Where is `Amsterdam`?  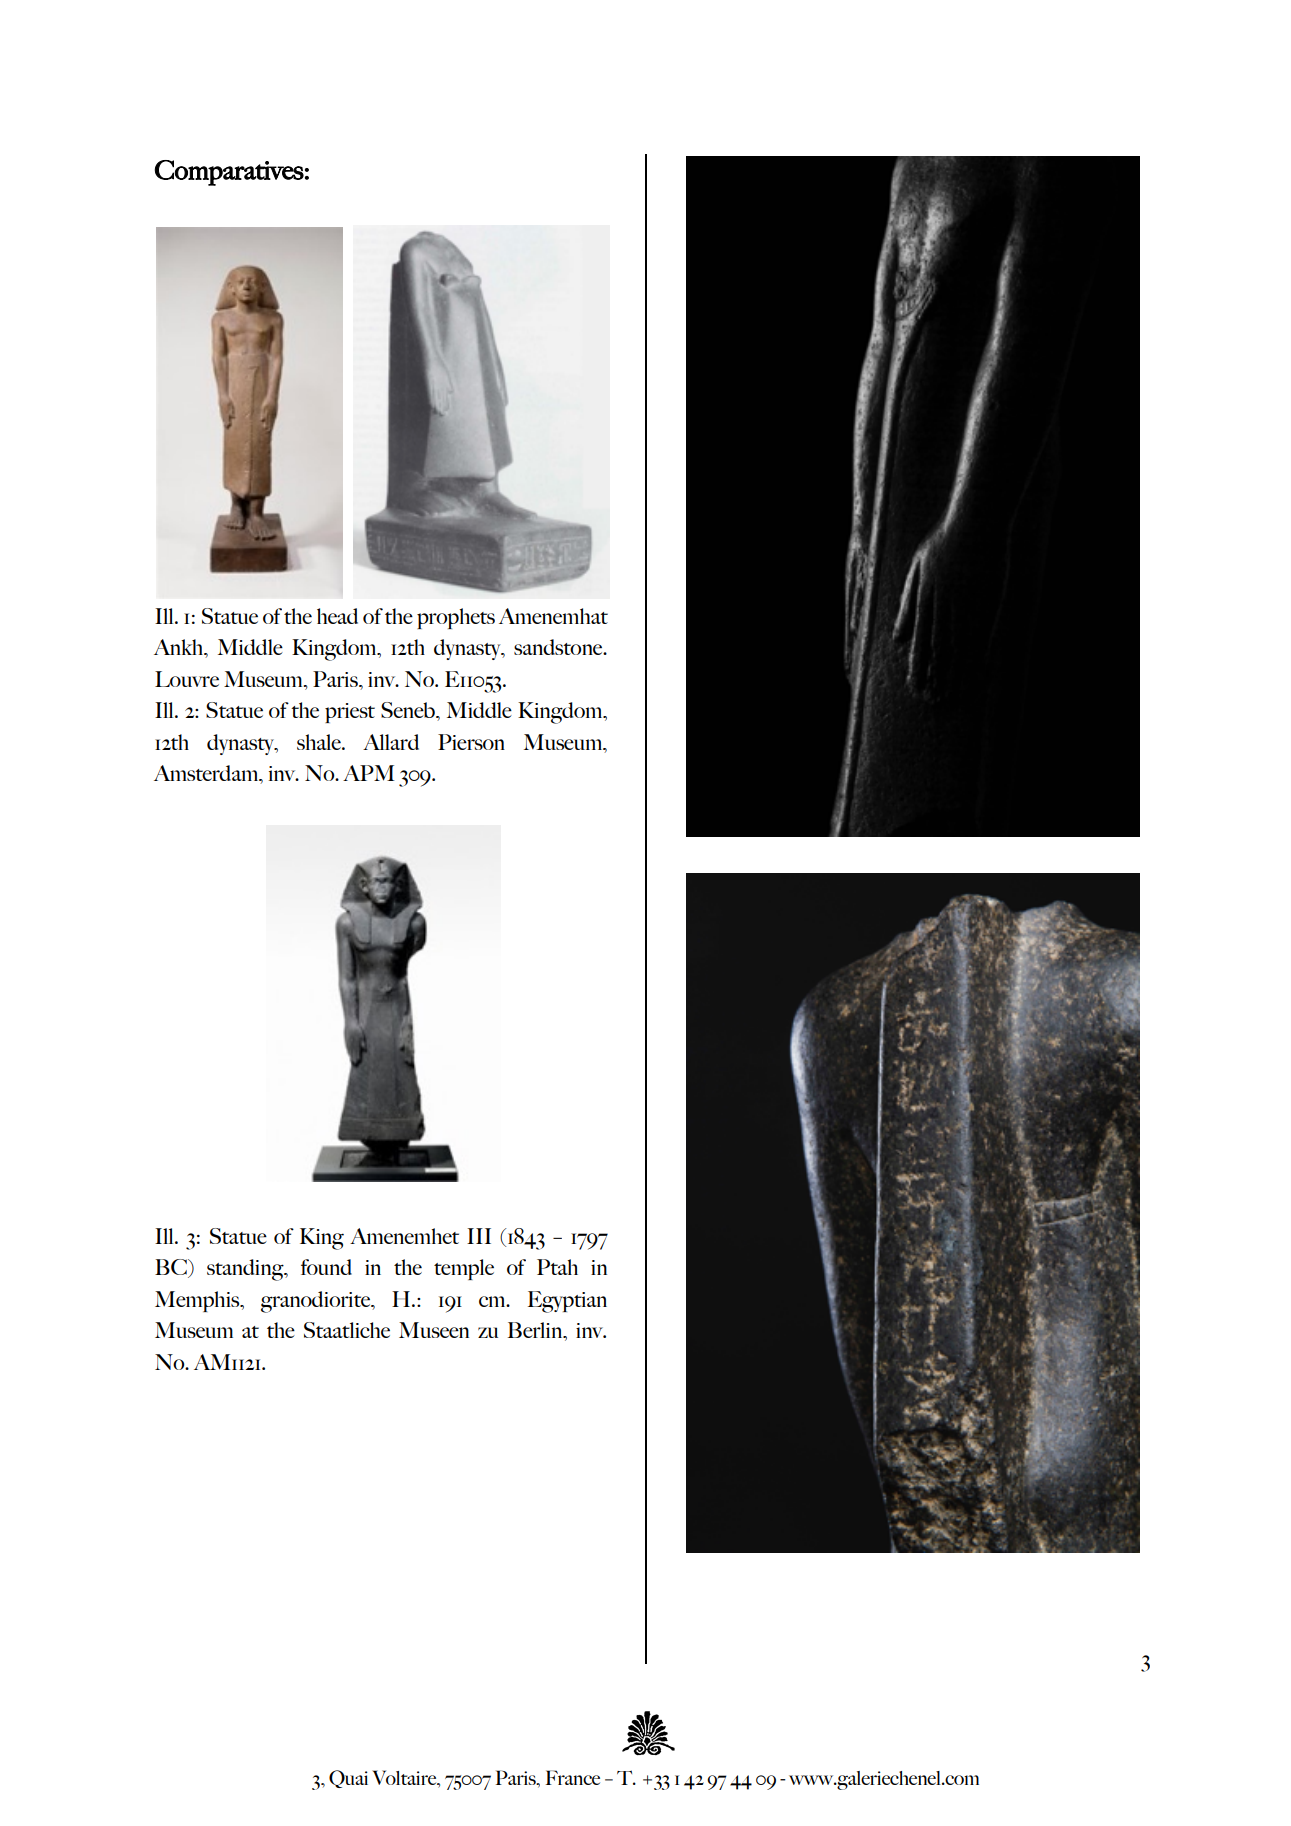
Amsterdam is located at coordinates (207, 774).
